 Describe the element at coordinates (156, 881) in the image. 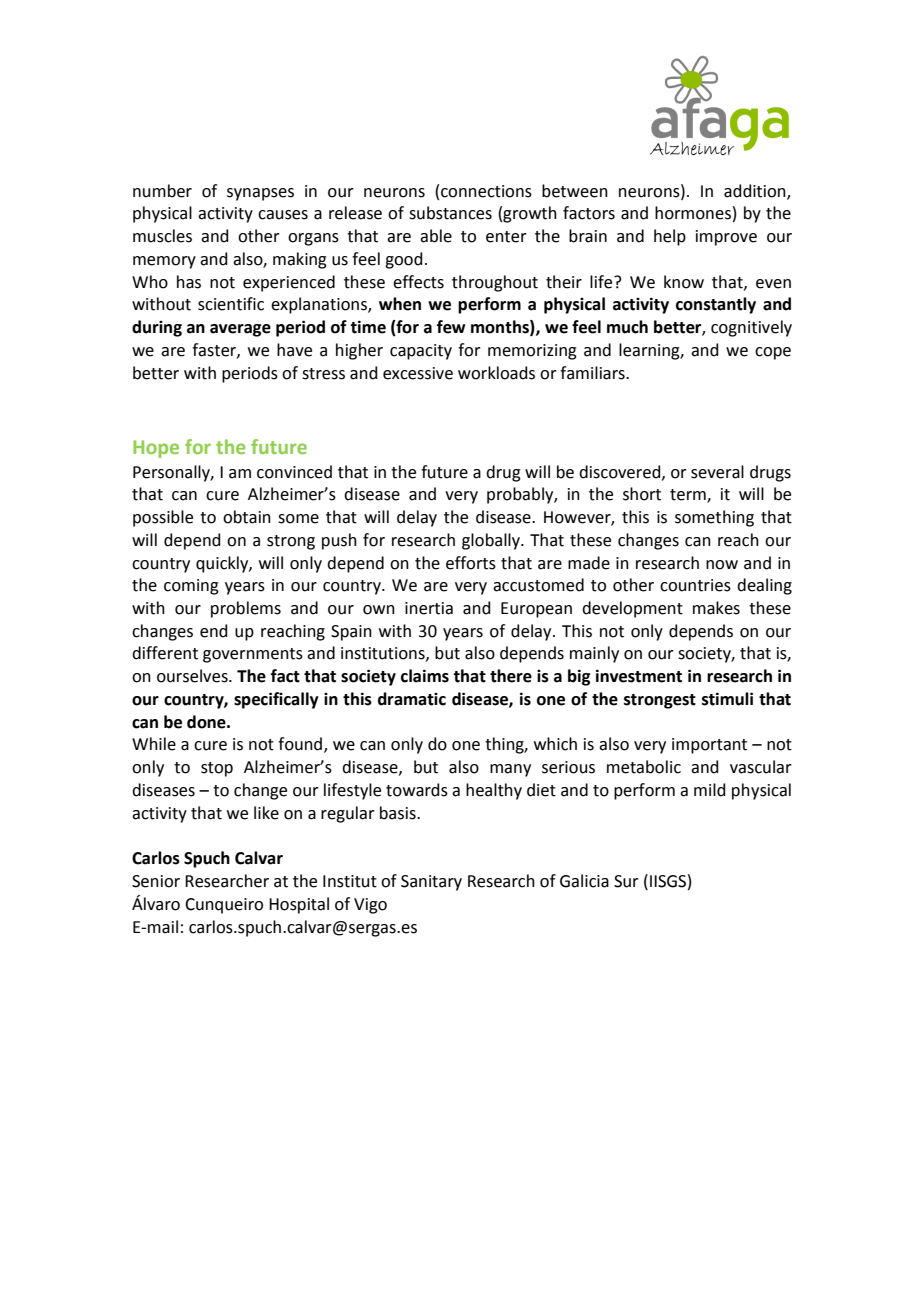

I see `Senior` at that location.
